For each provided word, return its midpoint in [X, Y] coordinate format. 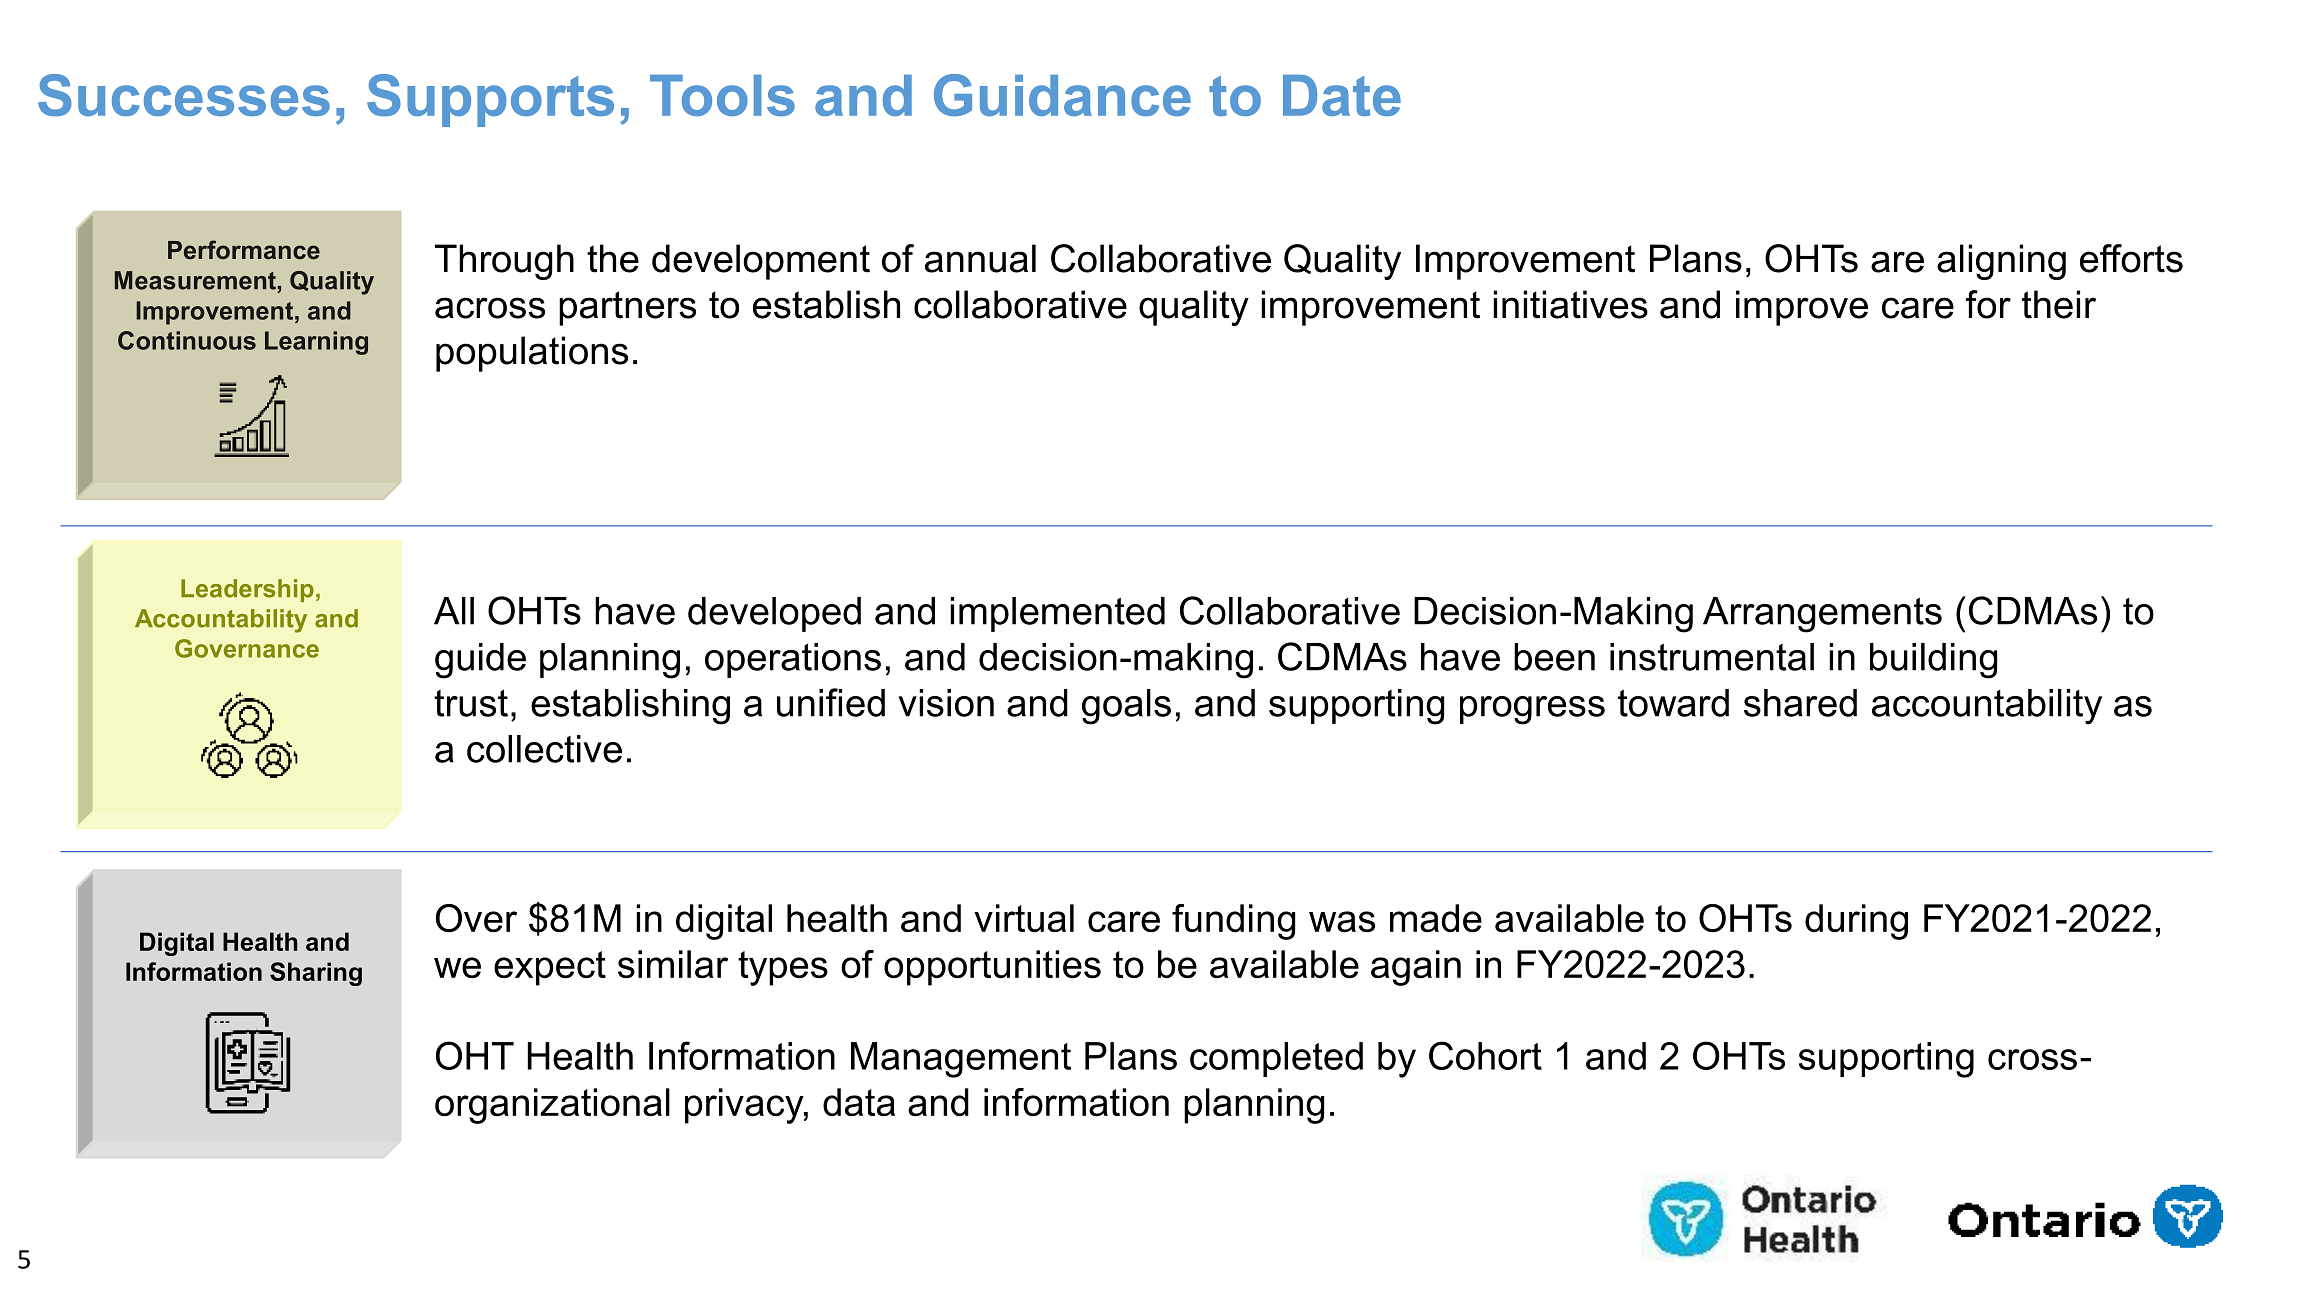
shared [1800, 703]
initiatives [1570, 304]
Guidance [1062, 95]
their [2059, 304]
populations [532, 354]
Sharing [316, 974]
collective [544, 749]
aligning [2001, 262]
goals [1126, 707]
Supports [490, 100]
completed [1276, 1059]
